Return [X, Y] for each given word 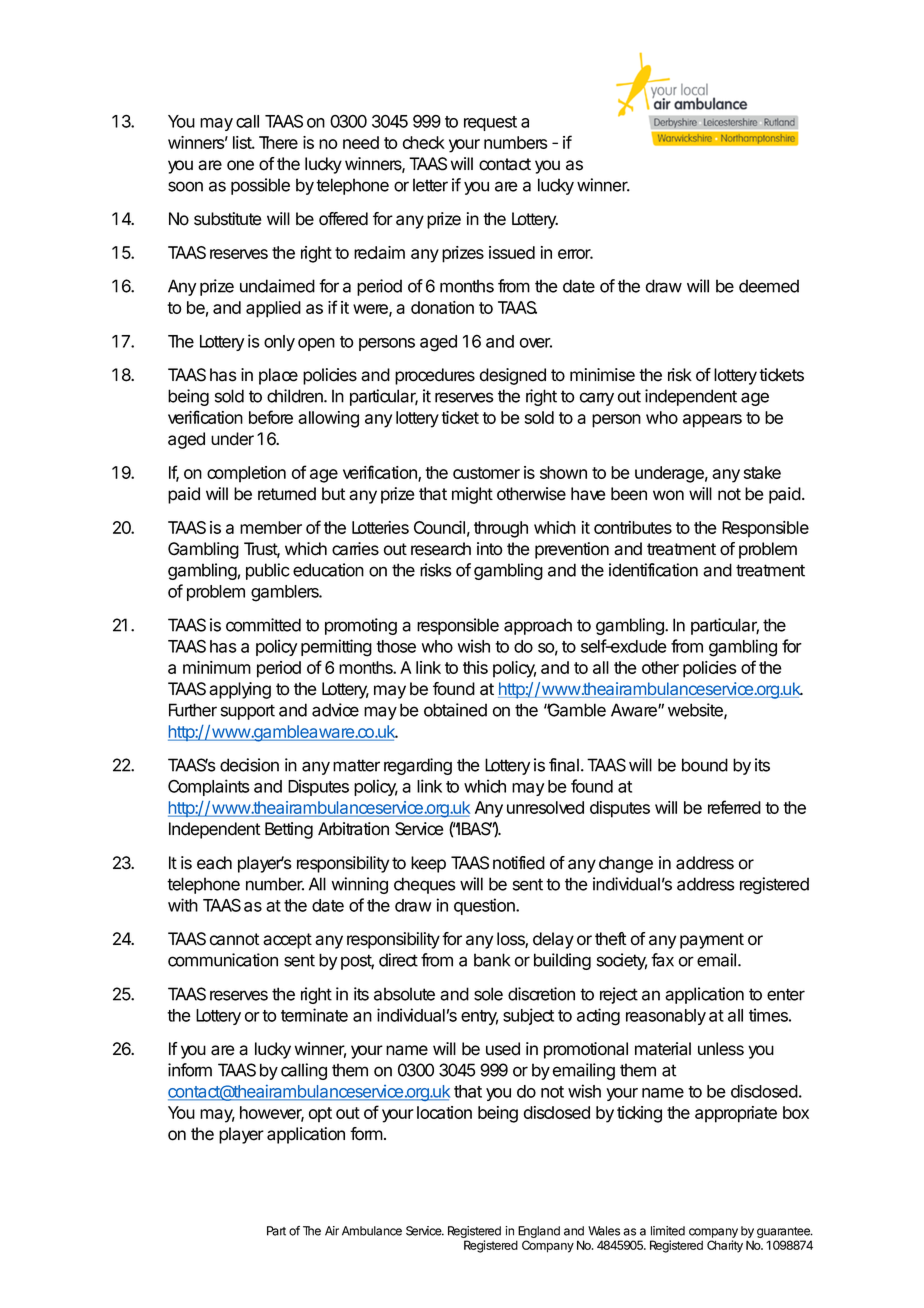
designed [512, 376]
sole [488, 994]
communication [223, 960]
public [267, 571]
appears [712, 421]
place [278, 376]
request [490, 123]
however [272, 1114]
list [244, 142]
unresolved [545, 807]
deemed [769, 286]
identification [653, 570]
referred [734, 807]
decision [249, 765]
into [490, 549]
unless [721, 1049]
